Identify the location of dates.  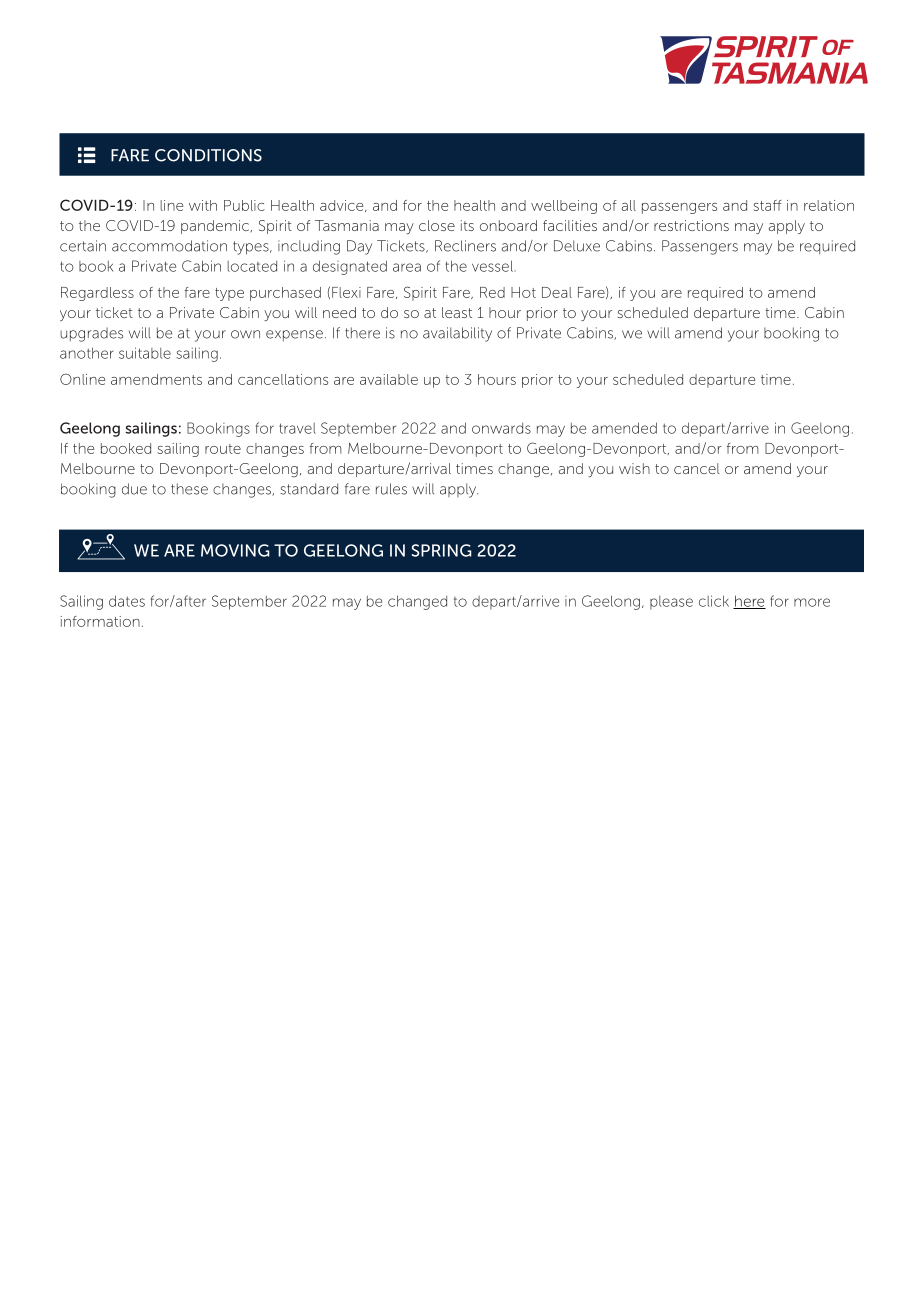
(127, 601).
